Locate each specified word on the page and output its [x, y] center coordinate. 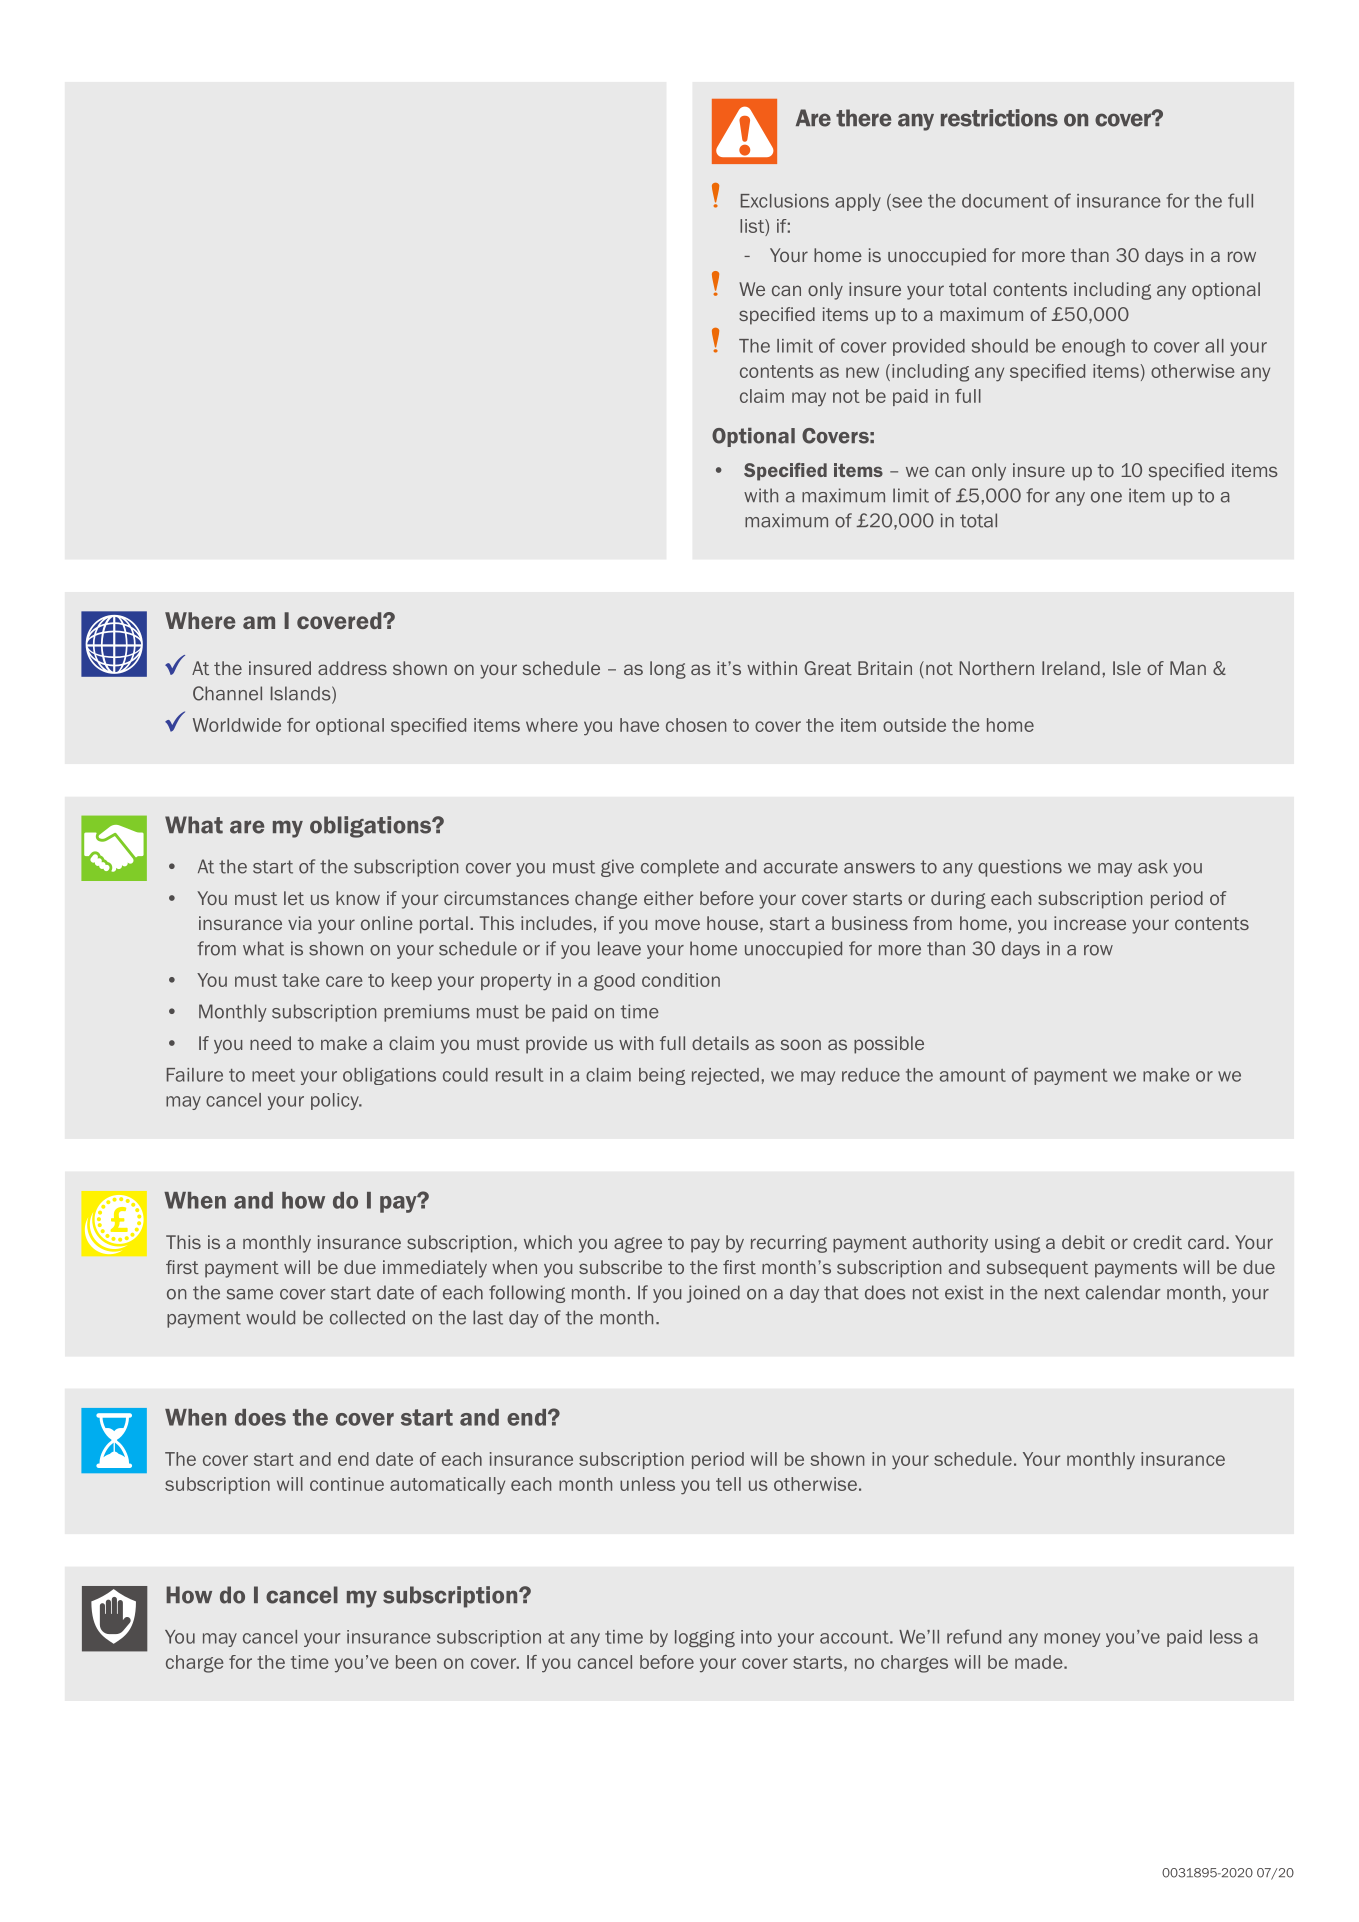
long [668, 670]
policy [336, 1101]
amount [973, 1075]
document [1005, 201]
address [352, 668]
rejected [725, 1076]
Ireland [1071, 668]
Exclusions [785, 201]
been [416, 1662]
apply [858, 202]
